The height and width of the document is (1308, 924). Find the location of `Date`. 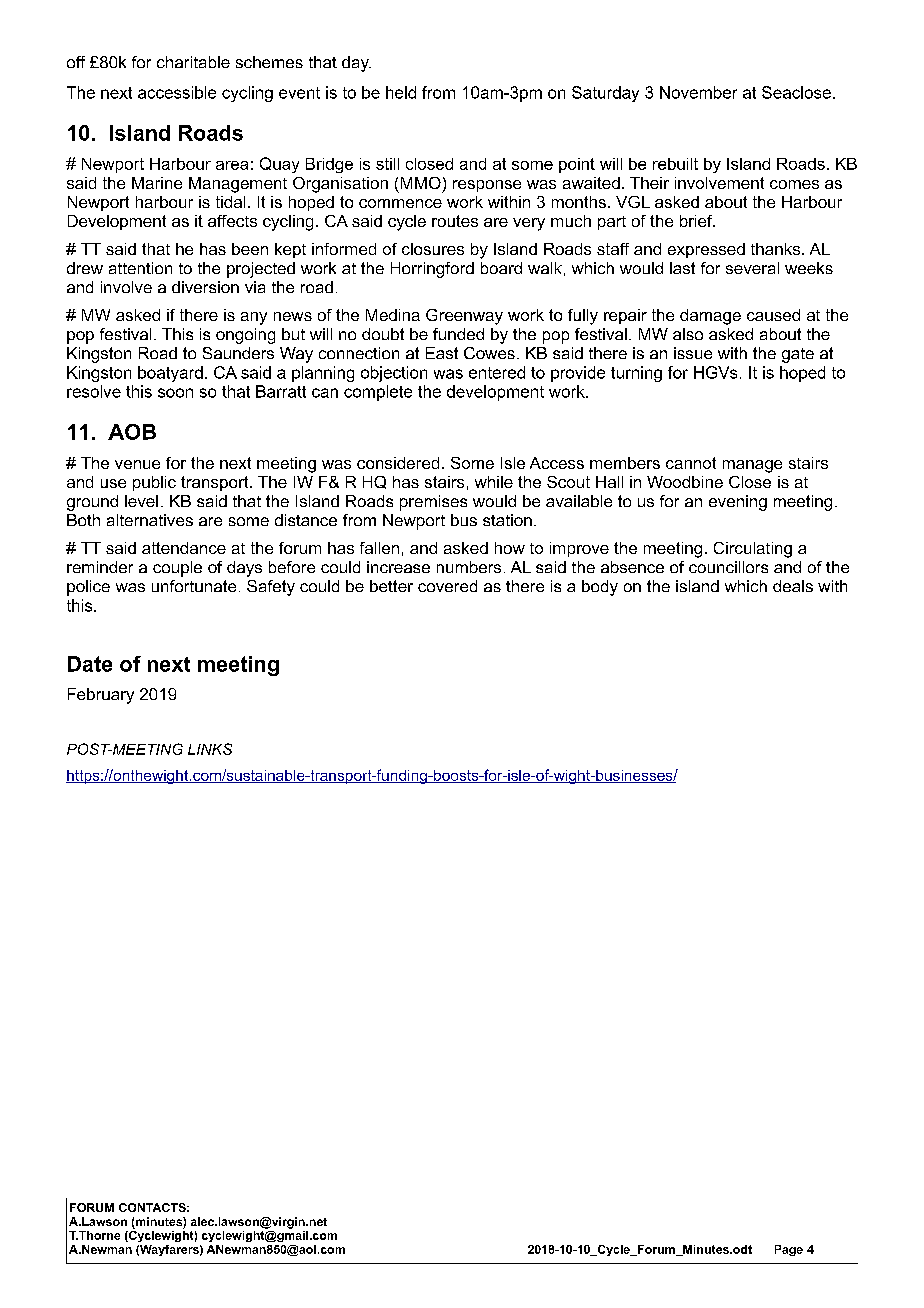

Date is located at coordinates (90, 664).
